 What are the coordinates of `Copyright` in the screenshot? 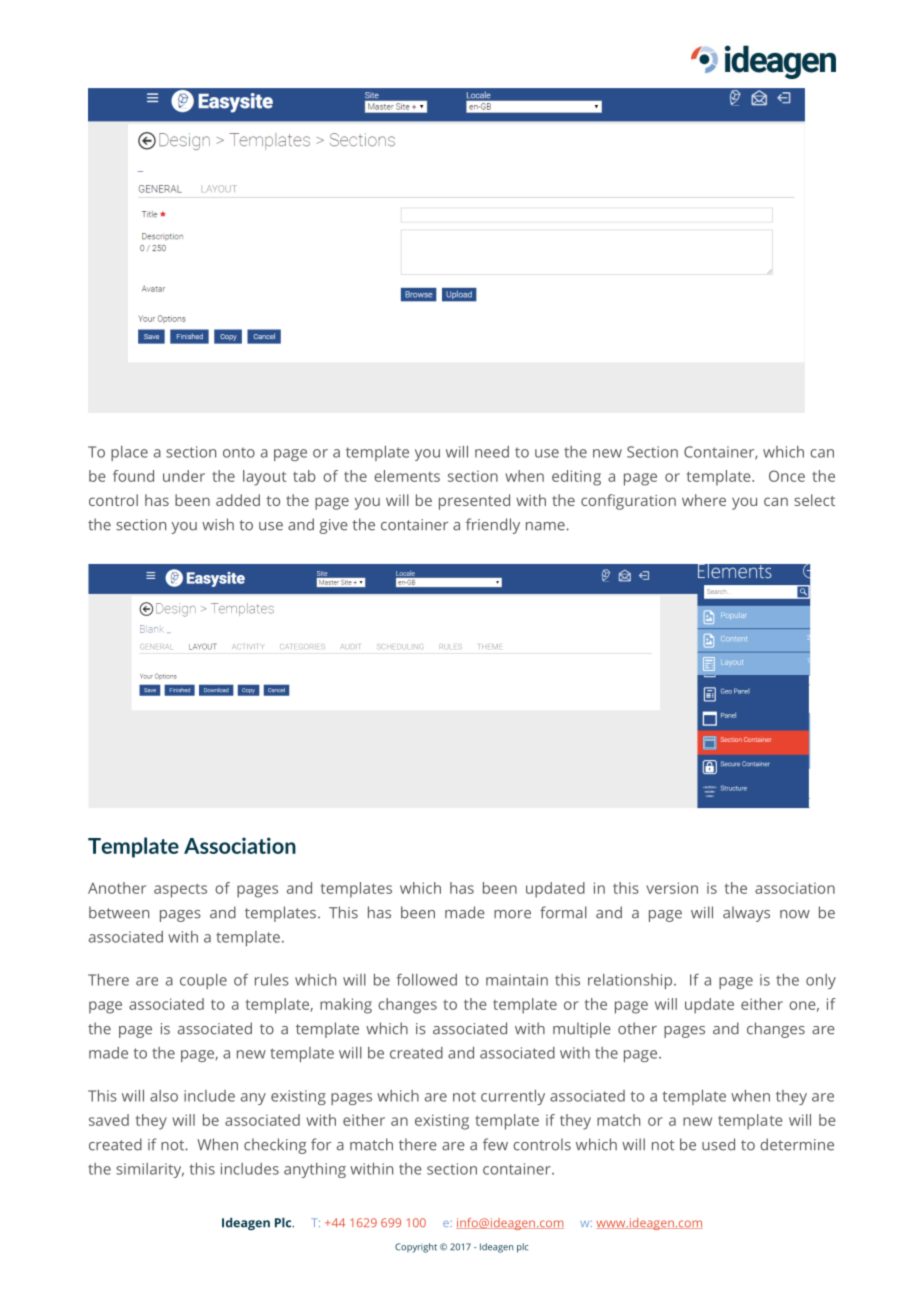 It's located at (416, 1248).
